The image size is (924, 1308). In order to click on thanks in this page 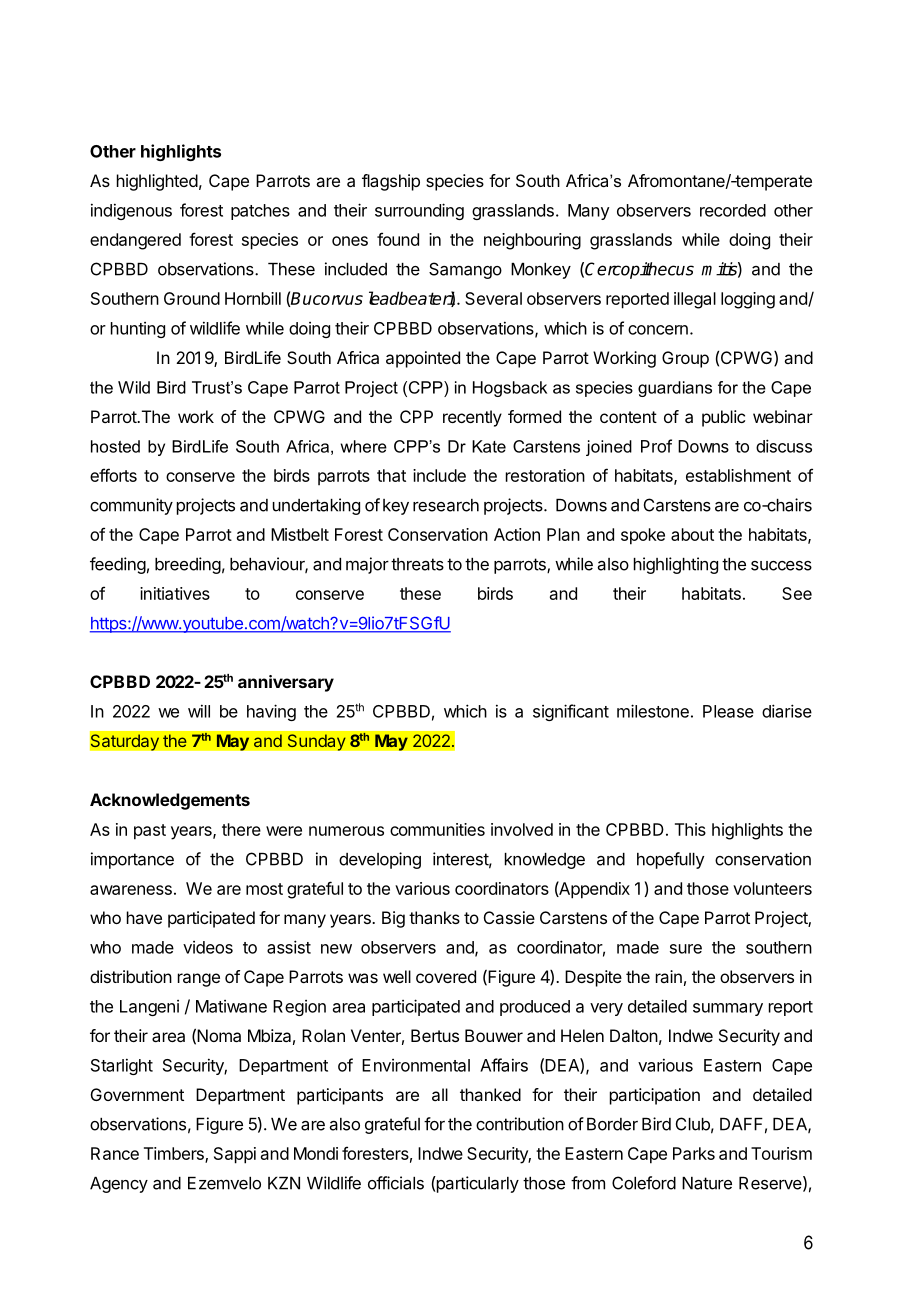, I will do `click(434, 917)`.
